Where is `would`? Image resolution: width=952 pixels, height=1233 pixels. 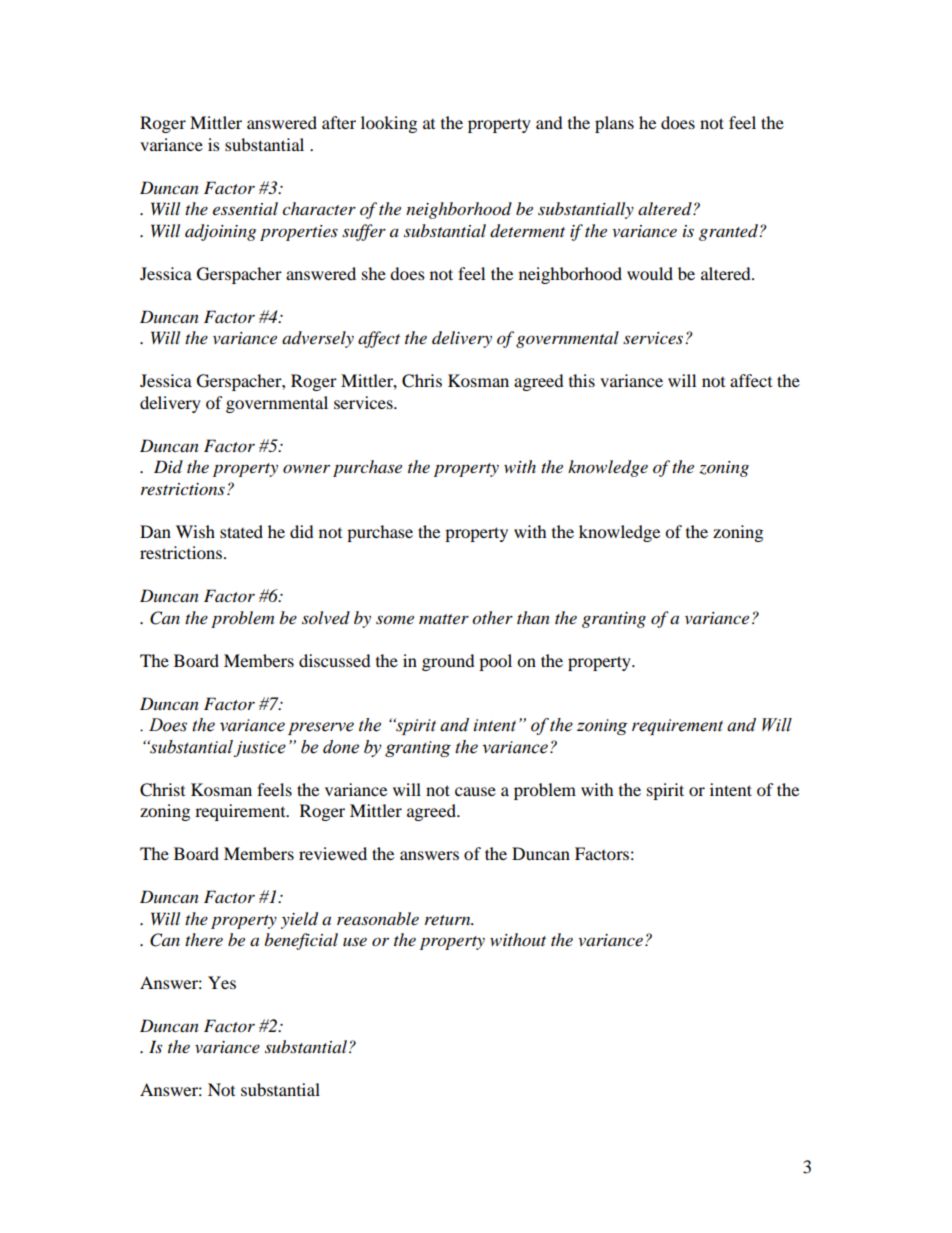
would is located at coordinates (650, 273).
